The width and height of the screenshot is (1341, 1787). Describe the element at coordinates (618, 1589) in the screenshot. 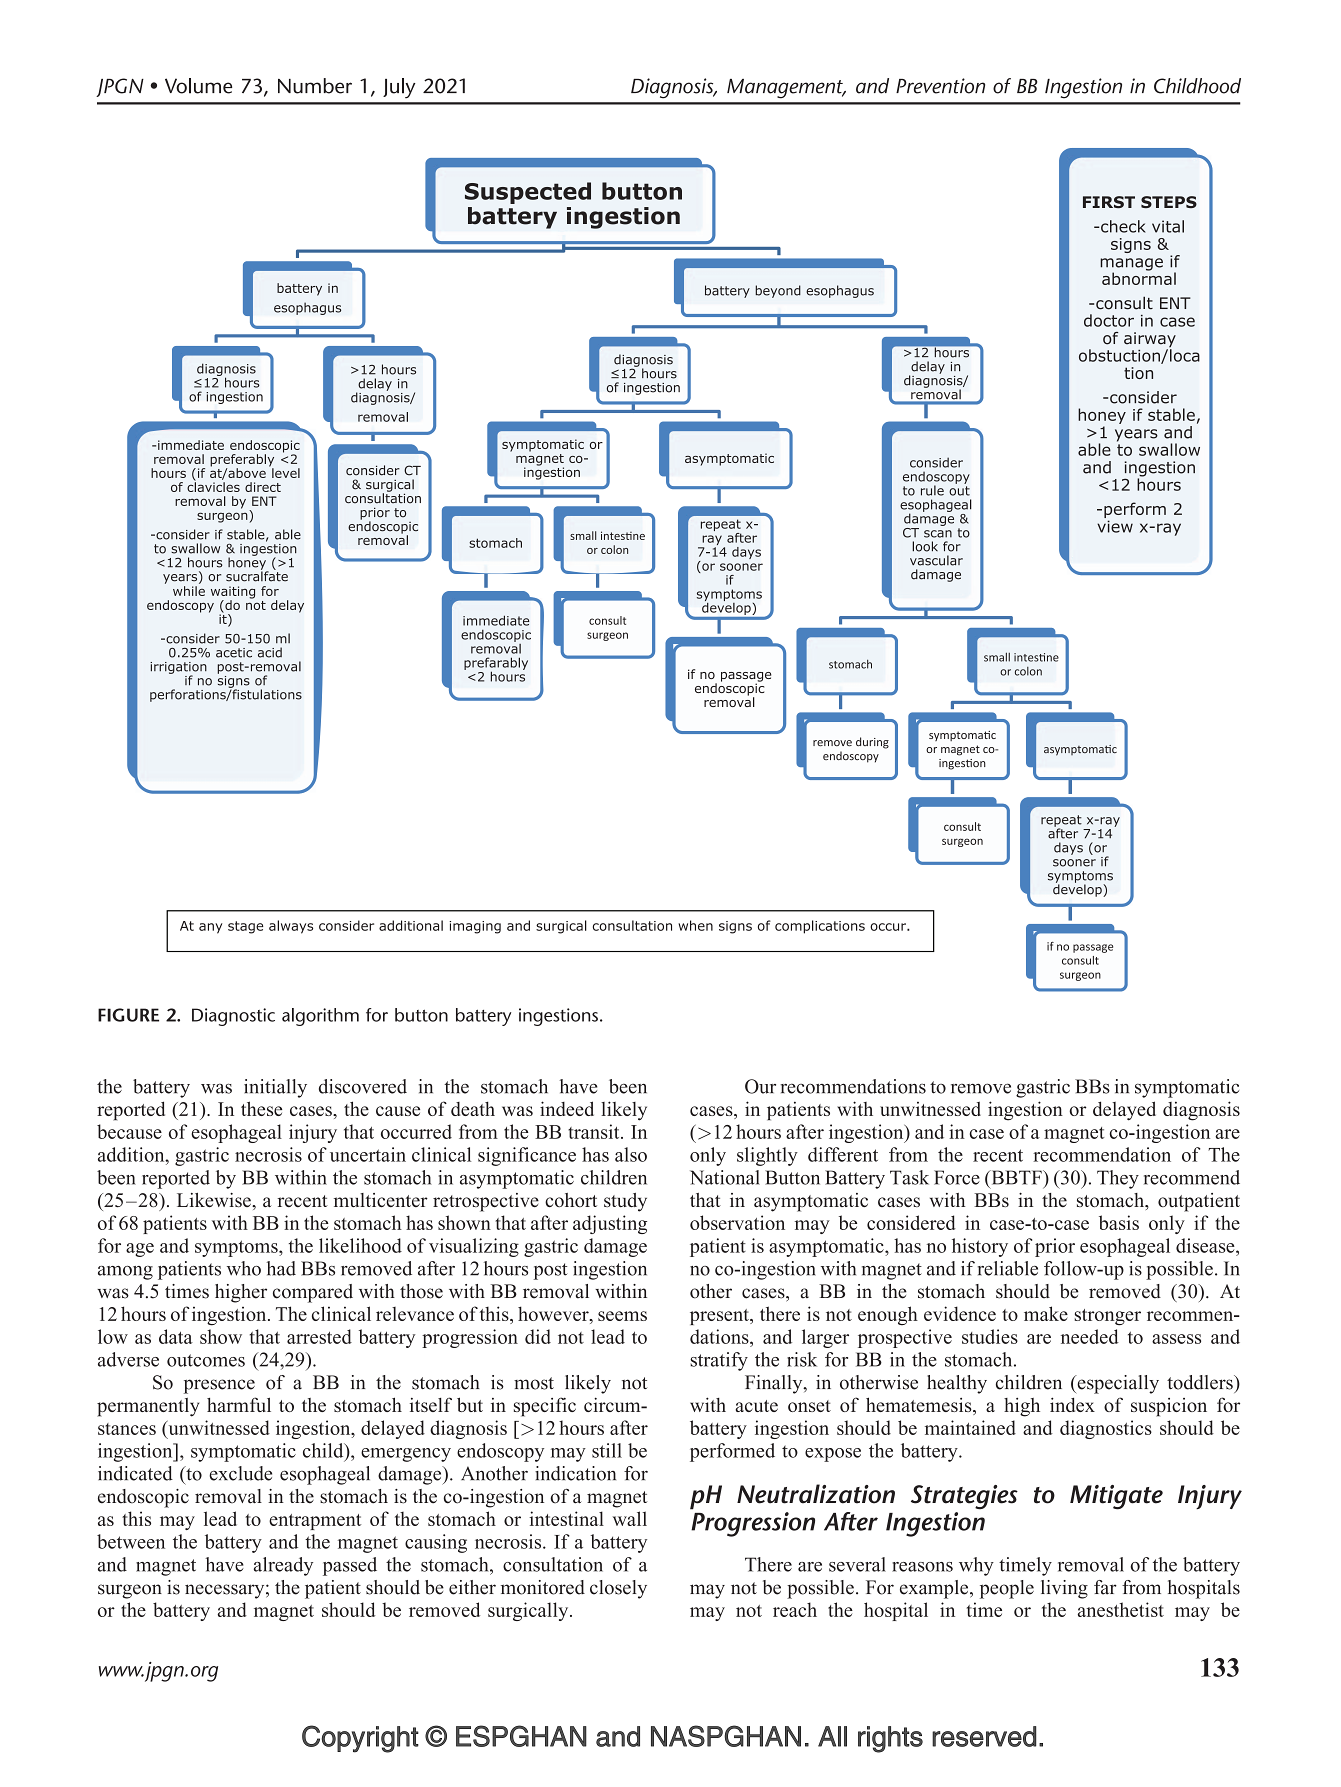

I see `closely` at that location.
